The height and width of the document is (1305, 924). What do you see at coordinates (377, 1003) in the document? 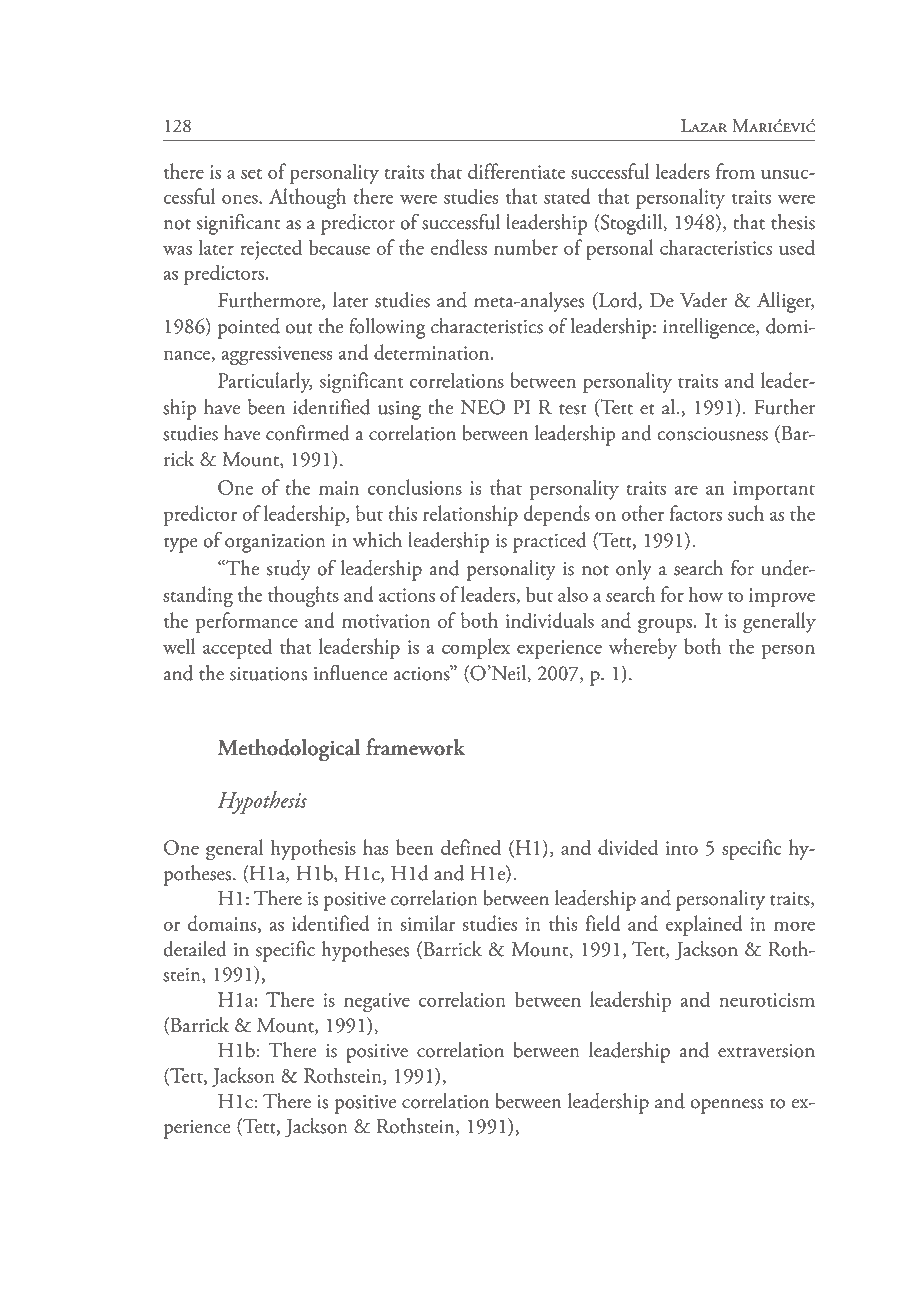
I see `negative` at bounding box center [377, 1003].
